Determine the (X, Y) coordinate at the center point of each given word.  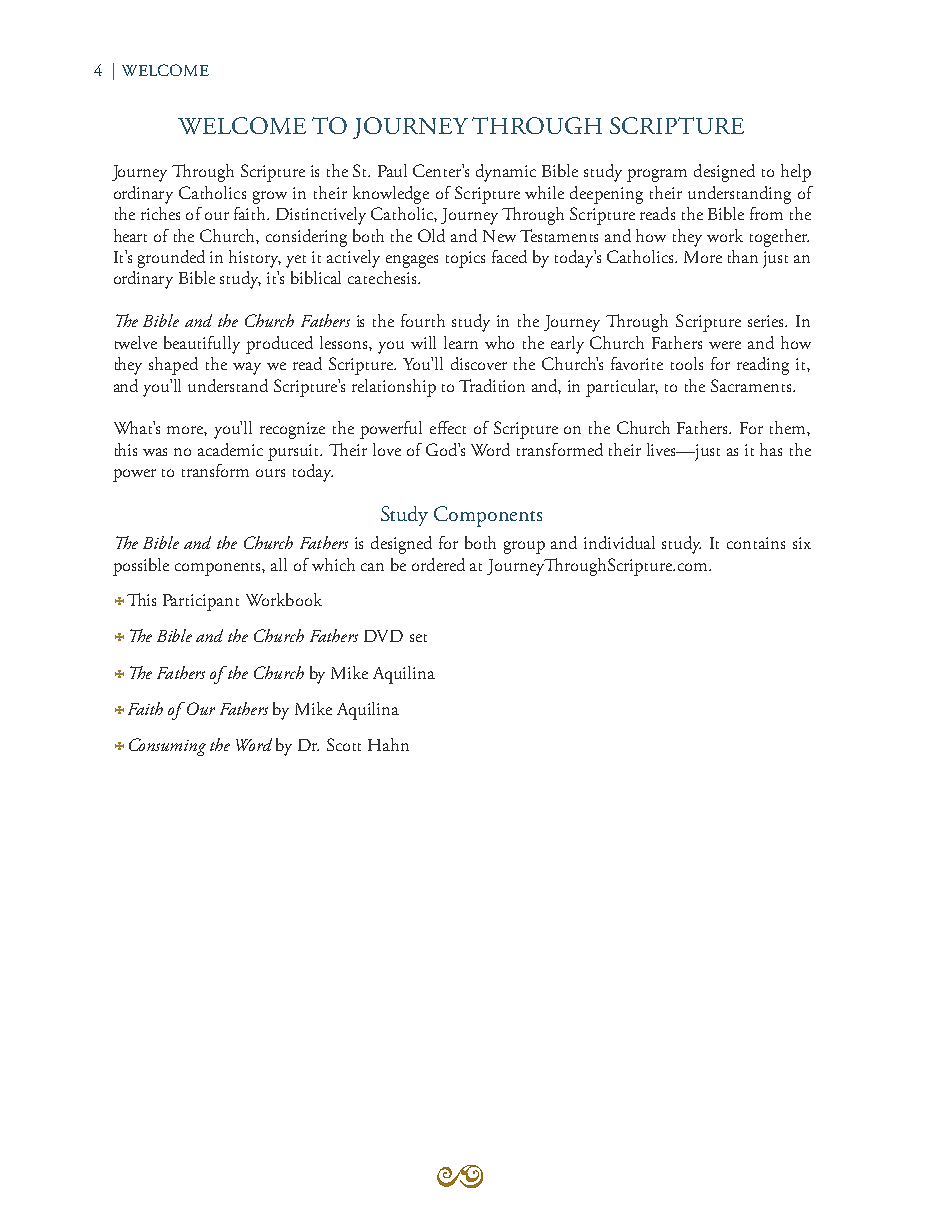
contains (756, 543)
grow (270, 197)
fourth (423, 320)
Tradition (492, 385)
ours (270, 473)
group (524, 547)
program (657, 175)
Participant (201, 602)
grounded (171, 259)
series (767, 321)
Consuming (167, 747)
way (247, 368)
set (418, 638)
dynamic (506, 173)
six (802, 543)
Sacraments (752, 385)
